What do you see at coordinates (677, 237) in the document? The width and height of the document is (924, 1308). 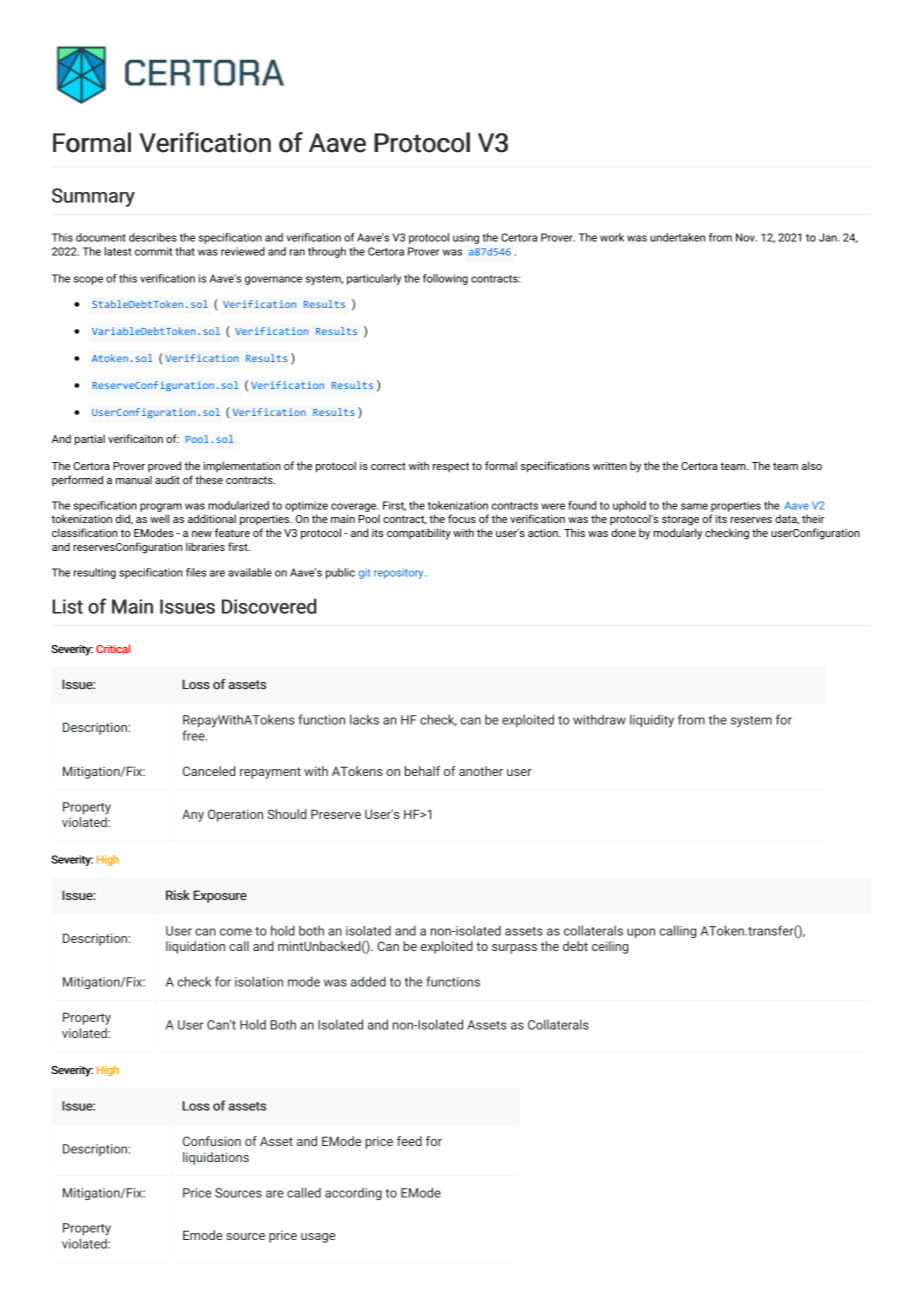 I see `undertaken` at bounding box center [677, 237].
